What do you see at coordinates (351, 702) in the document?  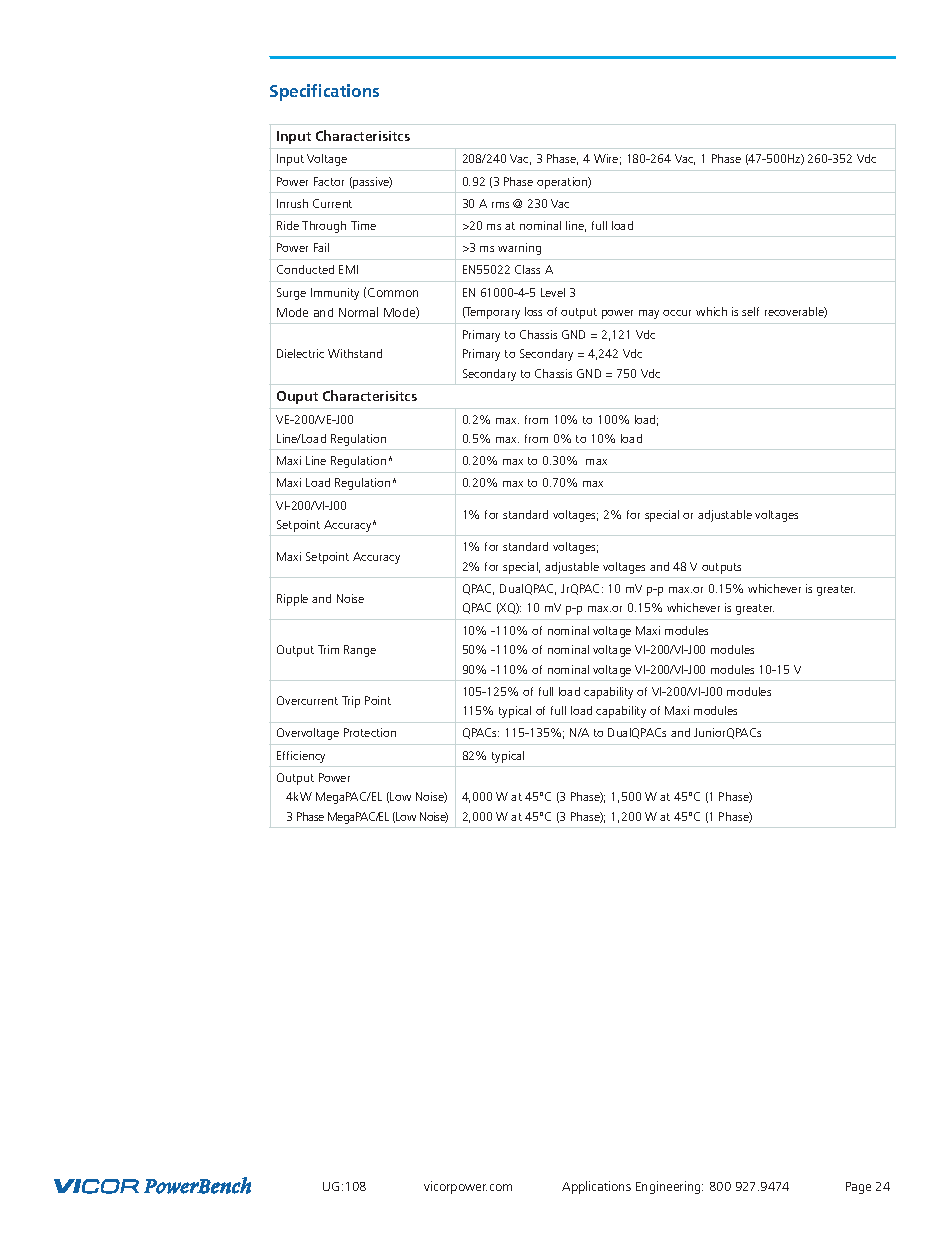 I see `Trip` at bounding box center [351, 702].
